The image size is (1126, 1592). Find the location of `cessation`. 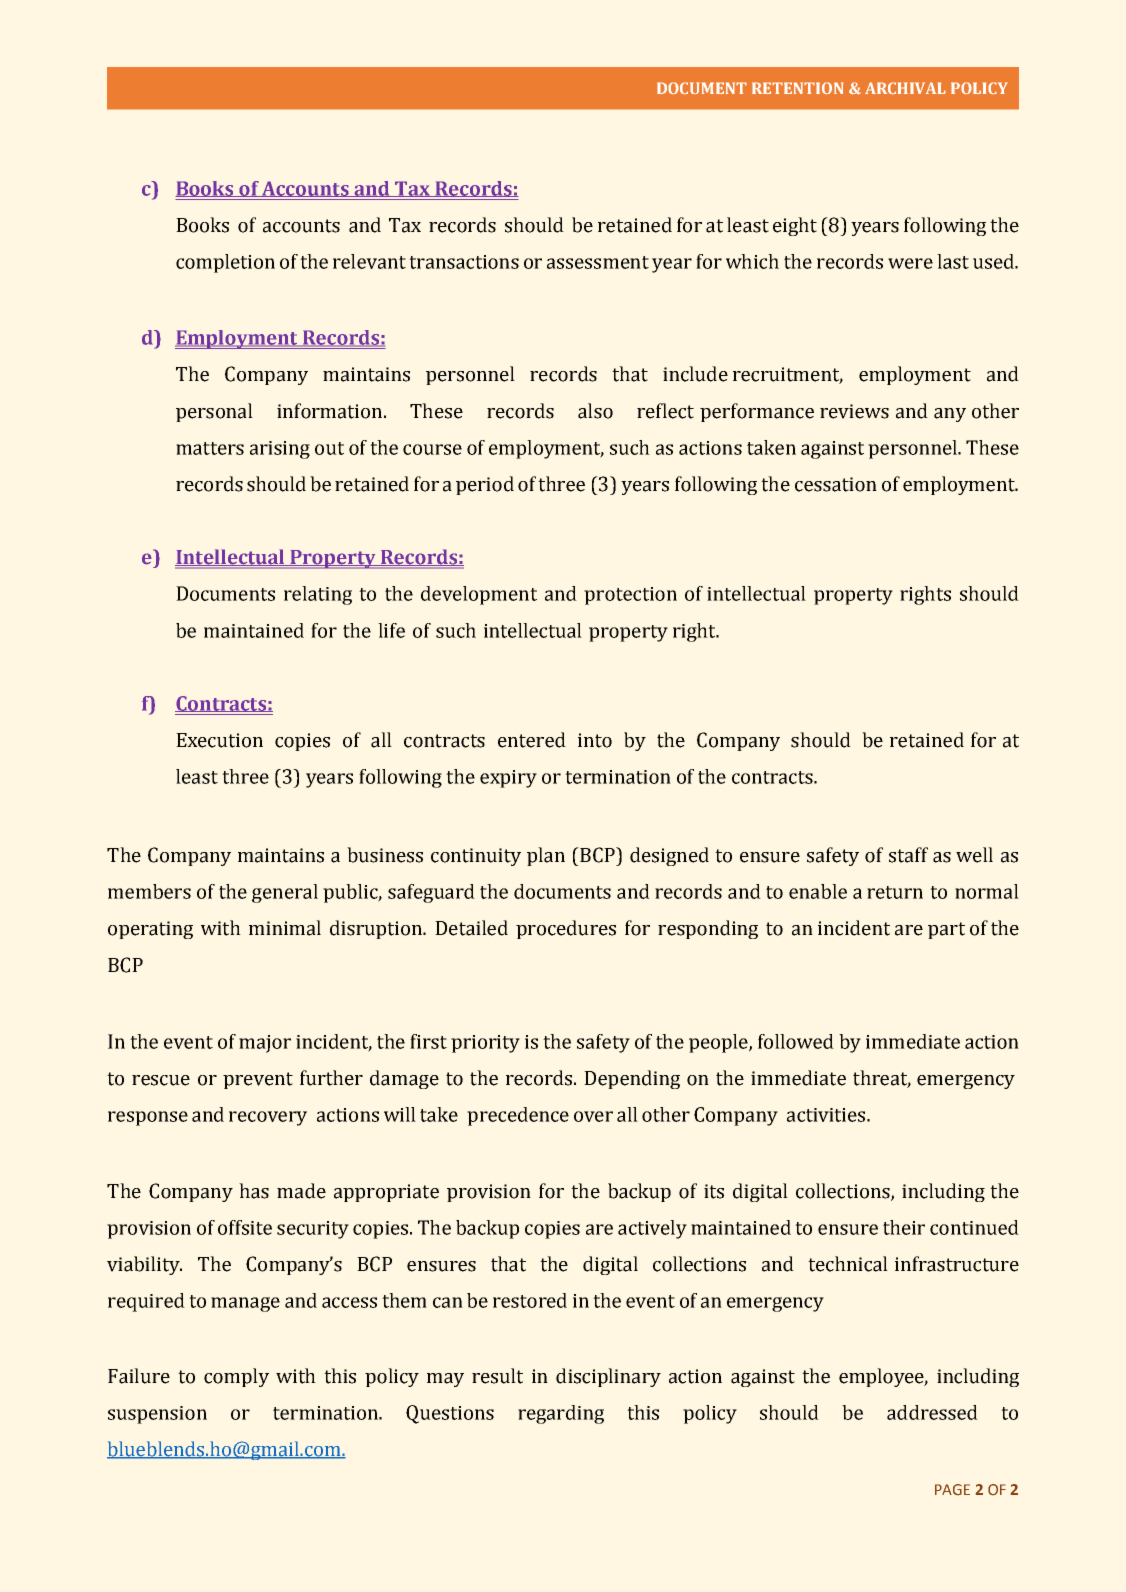

cessation is located at coordinates (836, 484).
